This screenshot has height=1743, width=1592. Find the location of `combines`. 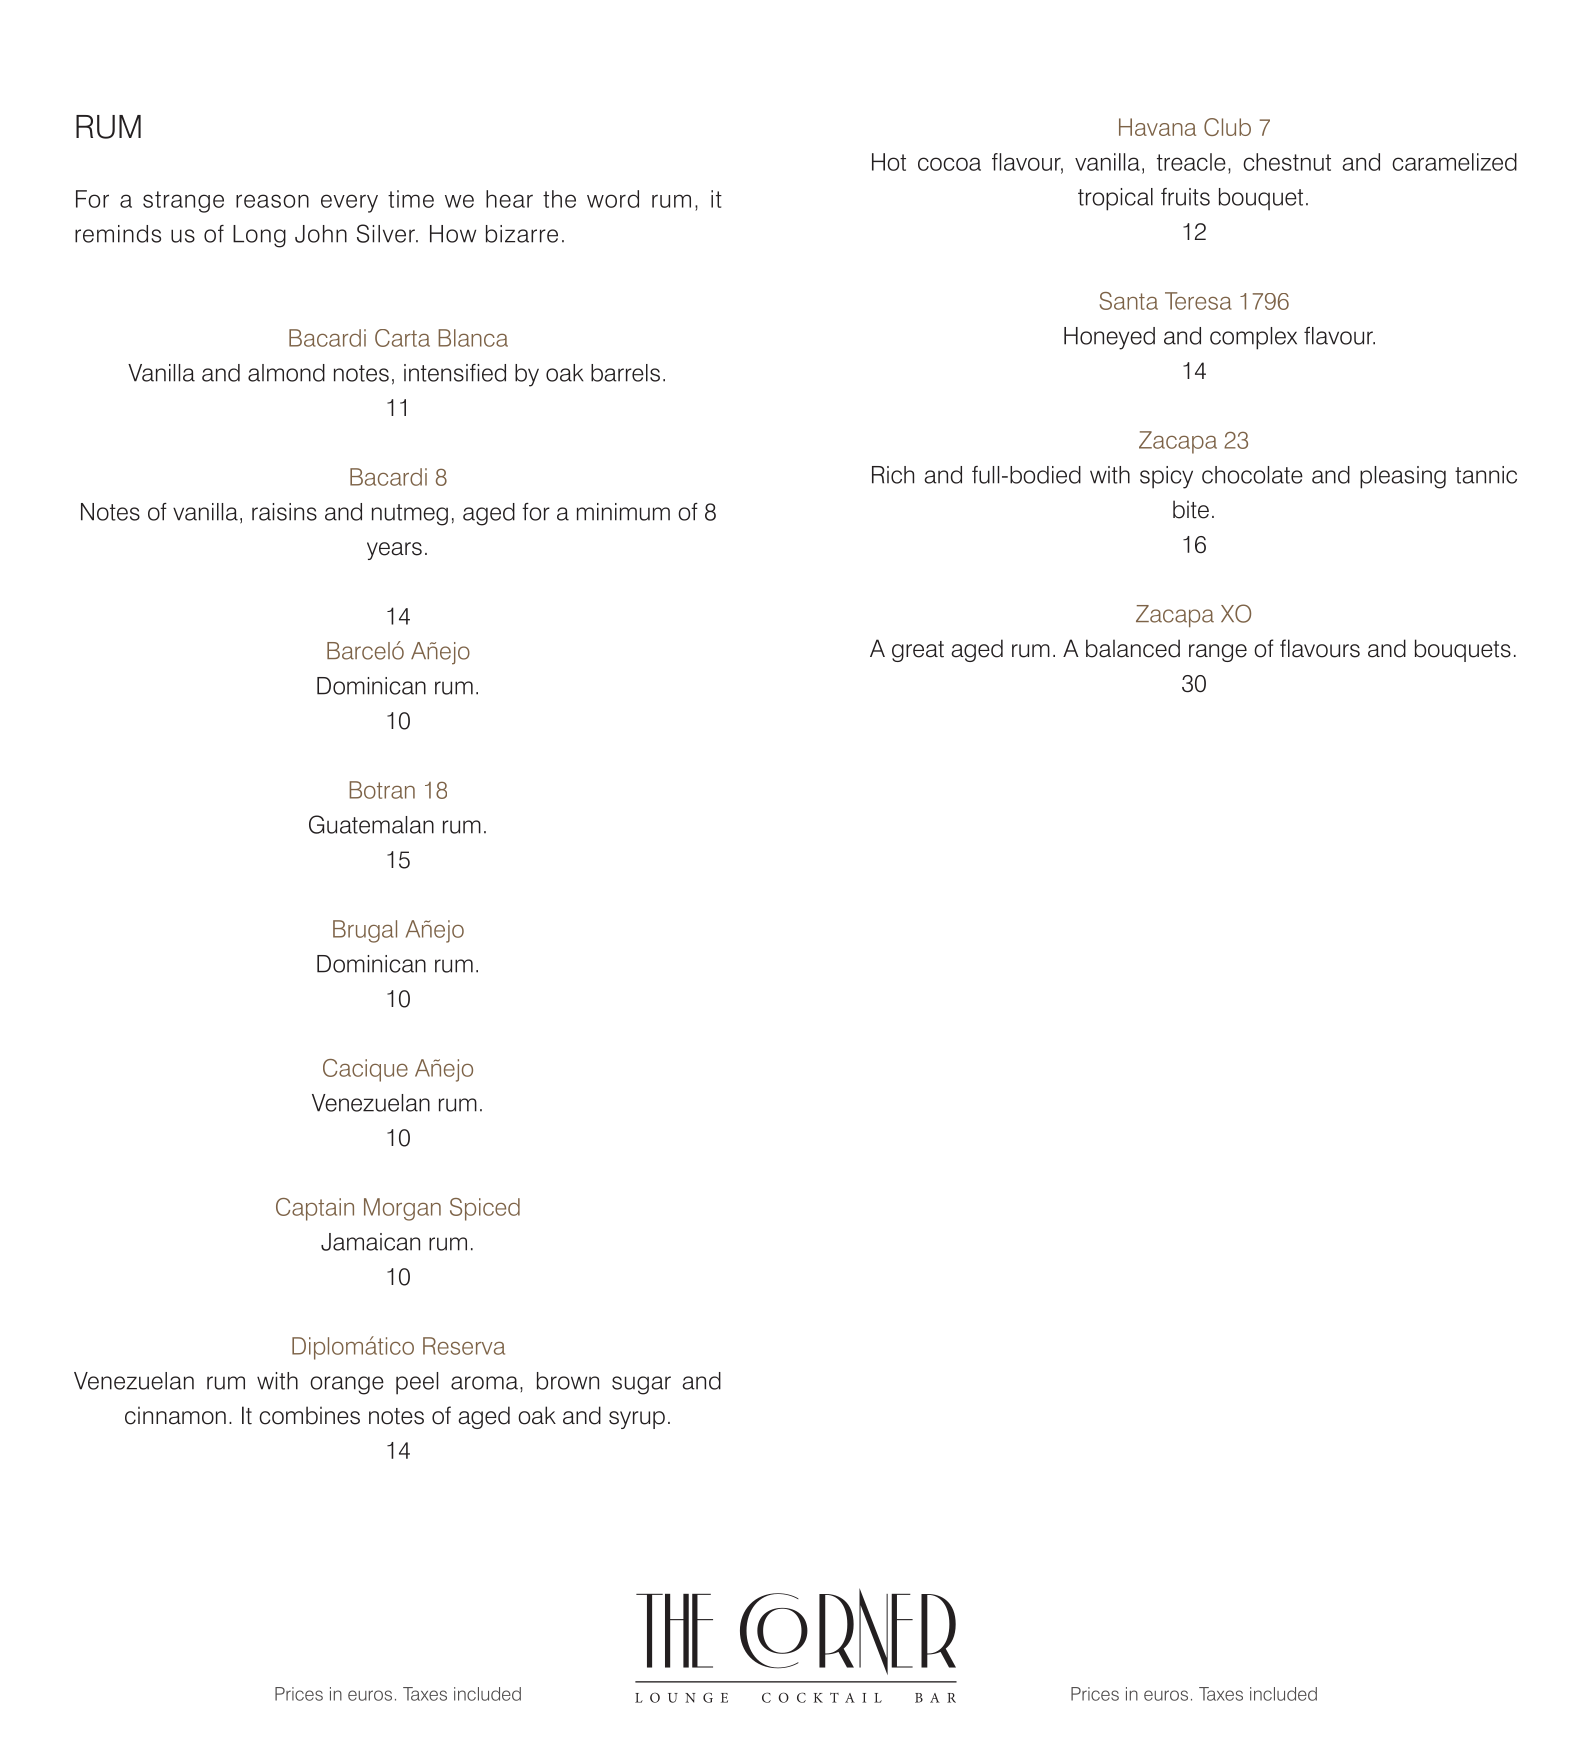

combines is located at coordinates (309, 1415).
